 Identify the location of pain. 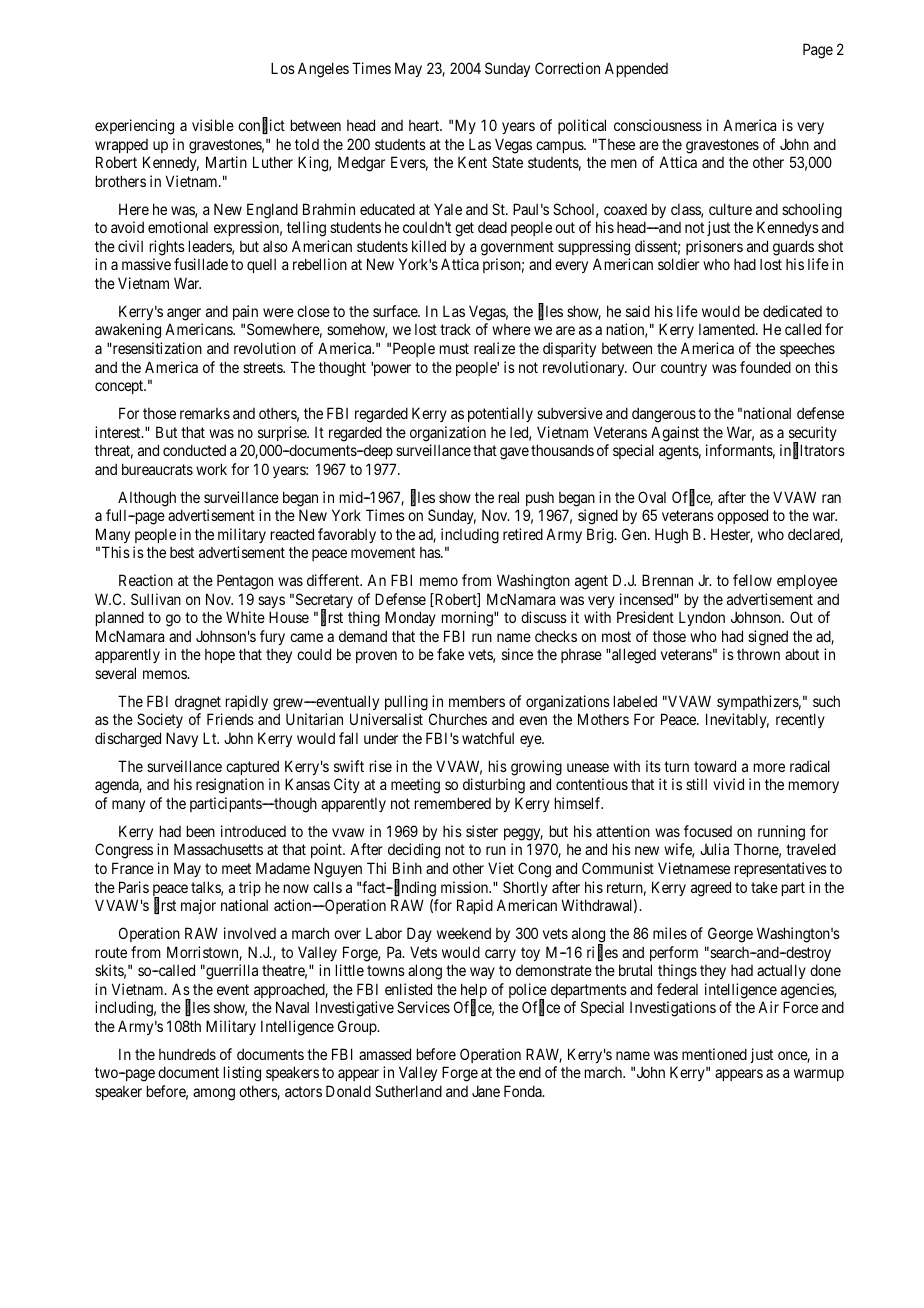
(245, 312).
